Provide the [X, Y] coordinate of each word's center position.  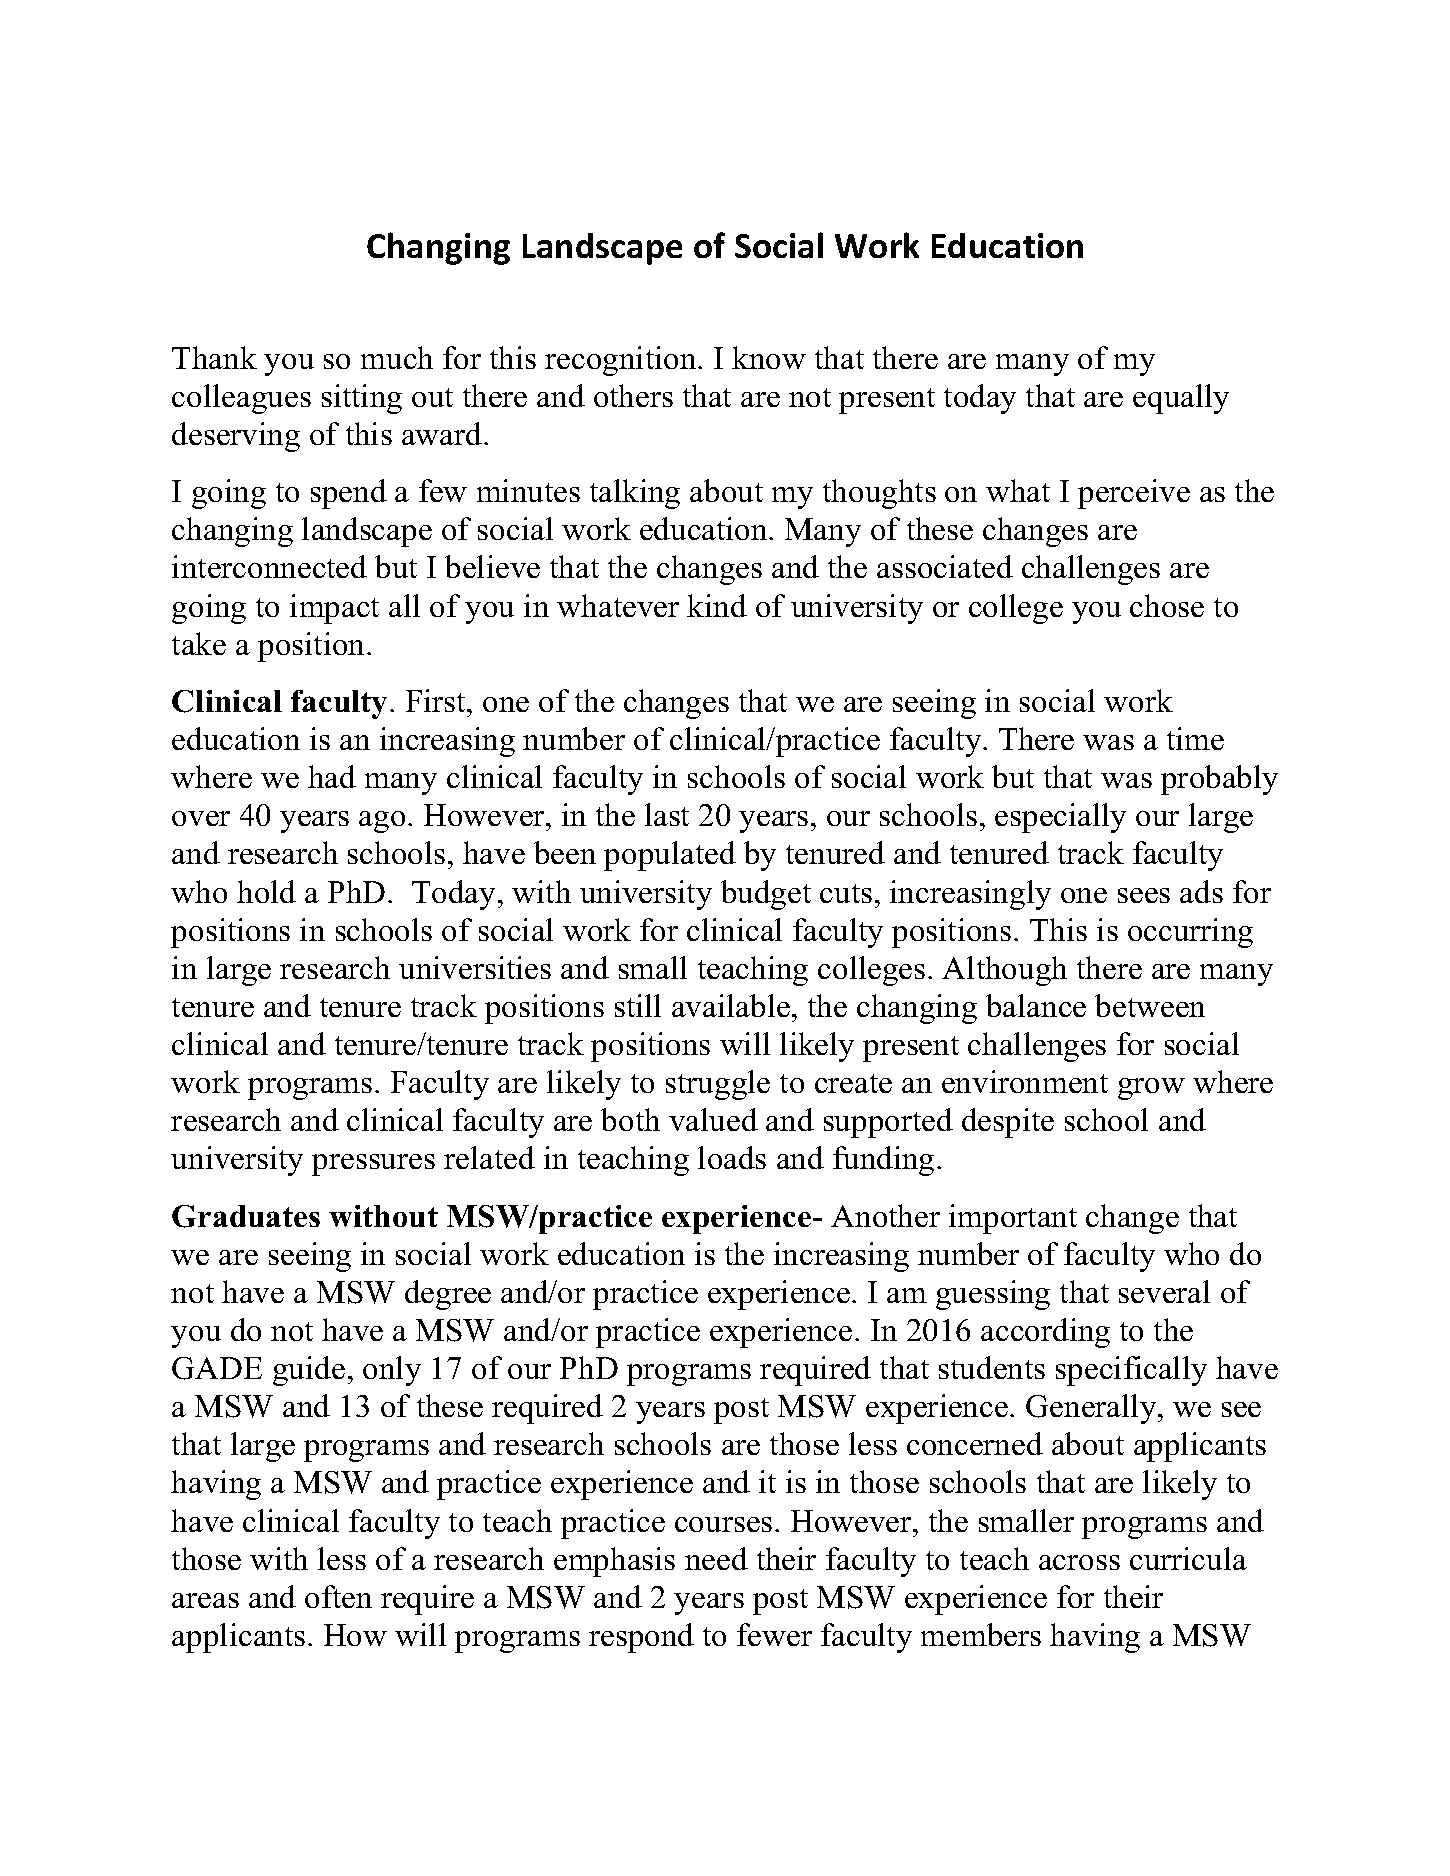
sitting [362, 399]
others [633, 395]
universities [475, 967]
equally [1181, 399]
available [731, 1005]
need [716, 1558]
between [1150, 1005]
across [1079, 1562]
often [338, 1596]
